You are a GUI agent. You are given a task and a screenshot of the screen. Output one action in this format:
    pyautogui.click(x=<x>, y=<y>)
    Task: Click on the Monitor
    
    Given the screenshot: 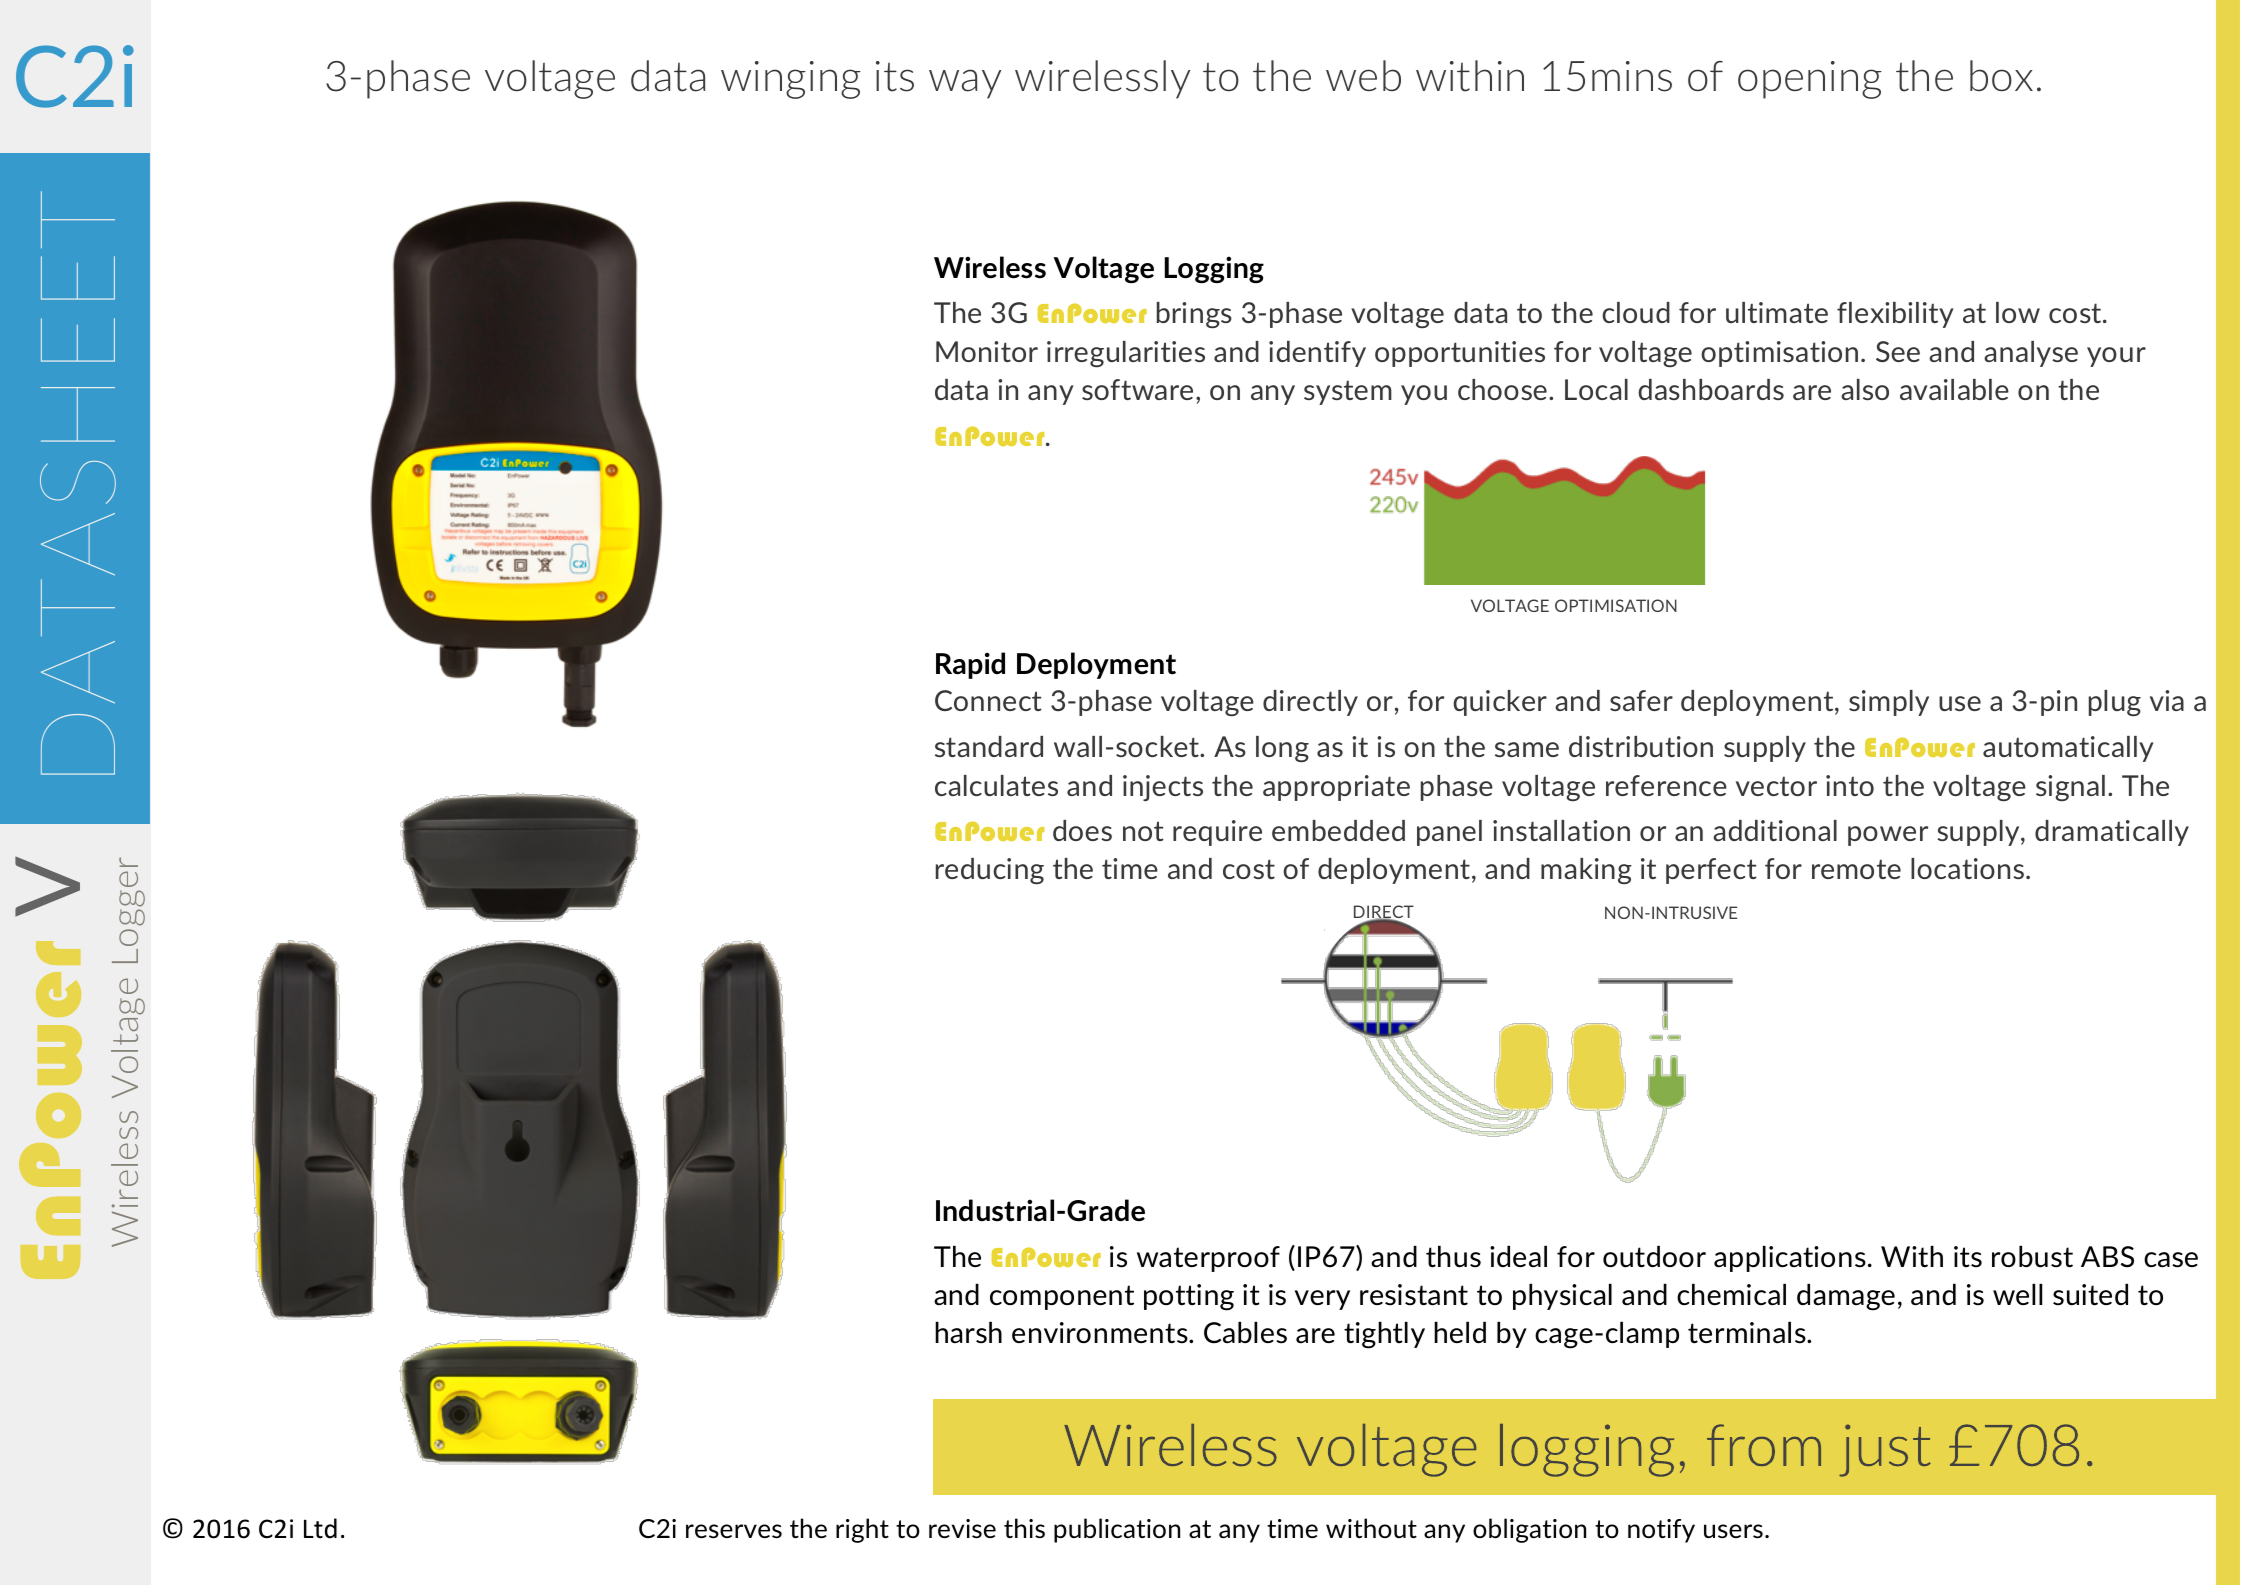 What is the action you would take?
    pyautogui.click(x=987, y=351)
